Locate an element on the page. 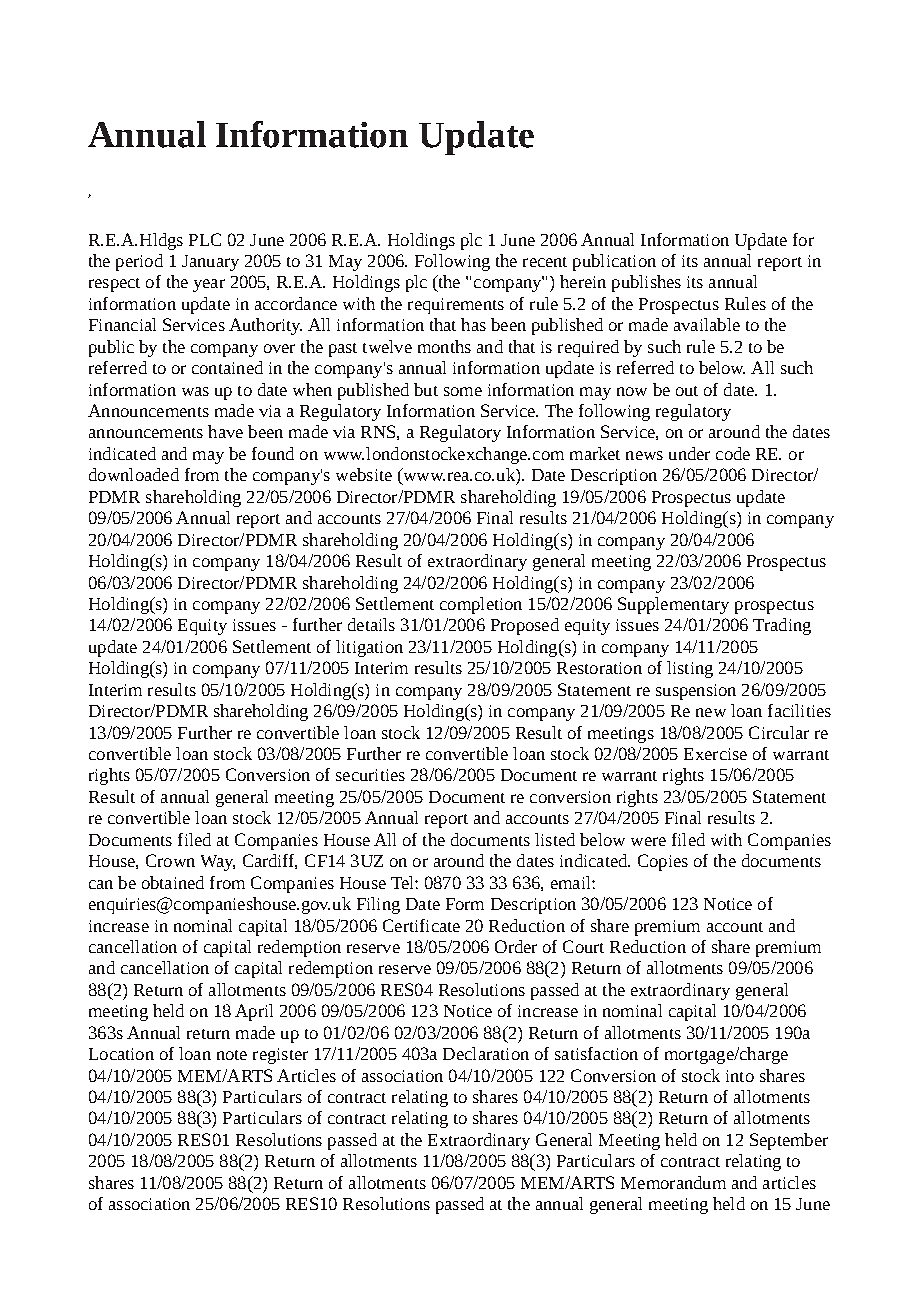 Image resolution: width=924 pixels, height=1308 pixels. note is located at coordinates (232, 1055).
